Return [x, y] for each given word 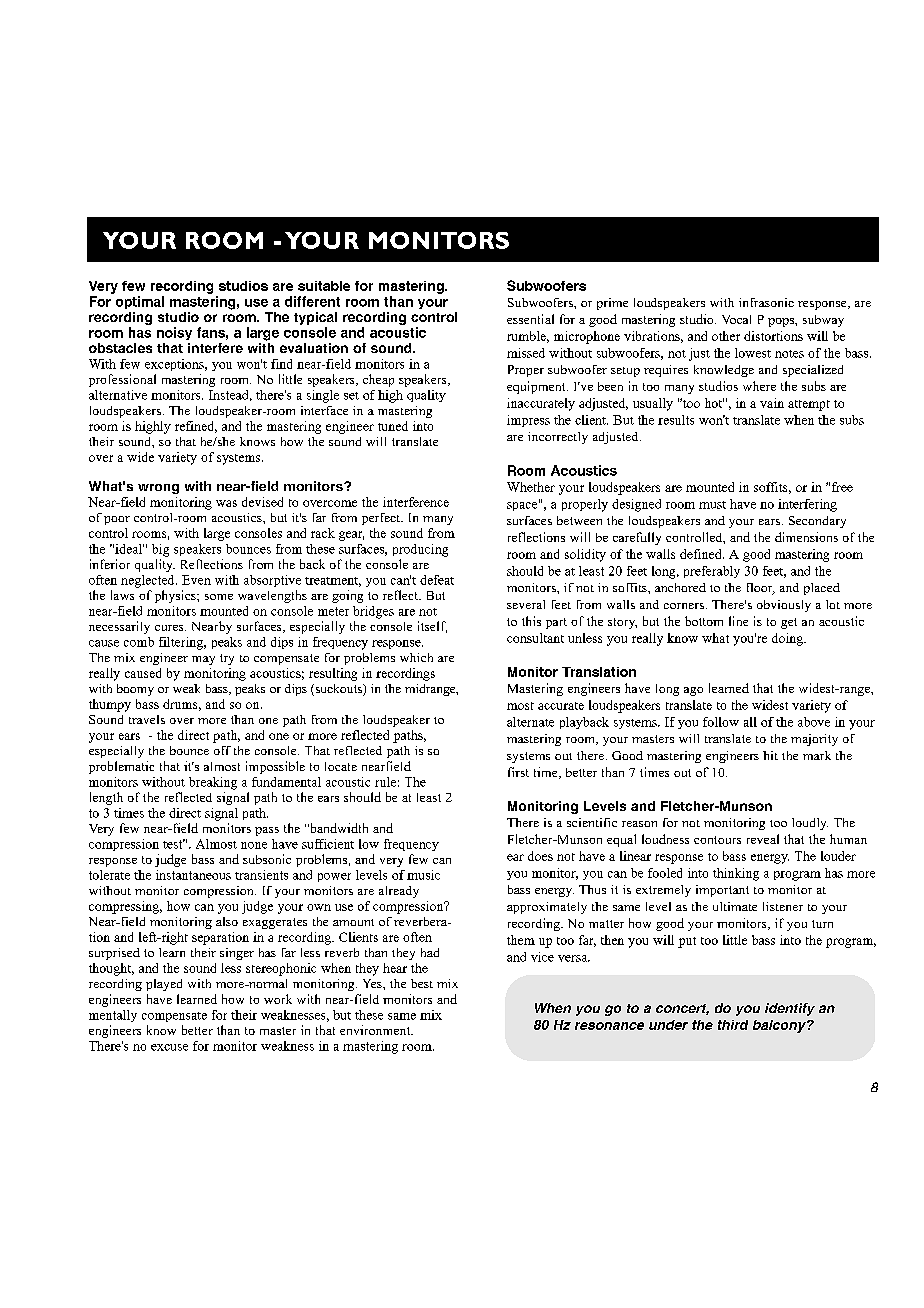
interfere [215, 348]
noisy [174, 333]
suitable [324, 286]
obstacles [120, 348]
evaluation [314, 348]
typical [315, 318]
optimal [140, 302]
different [312, 301]
